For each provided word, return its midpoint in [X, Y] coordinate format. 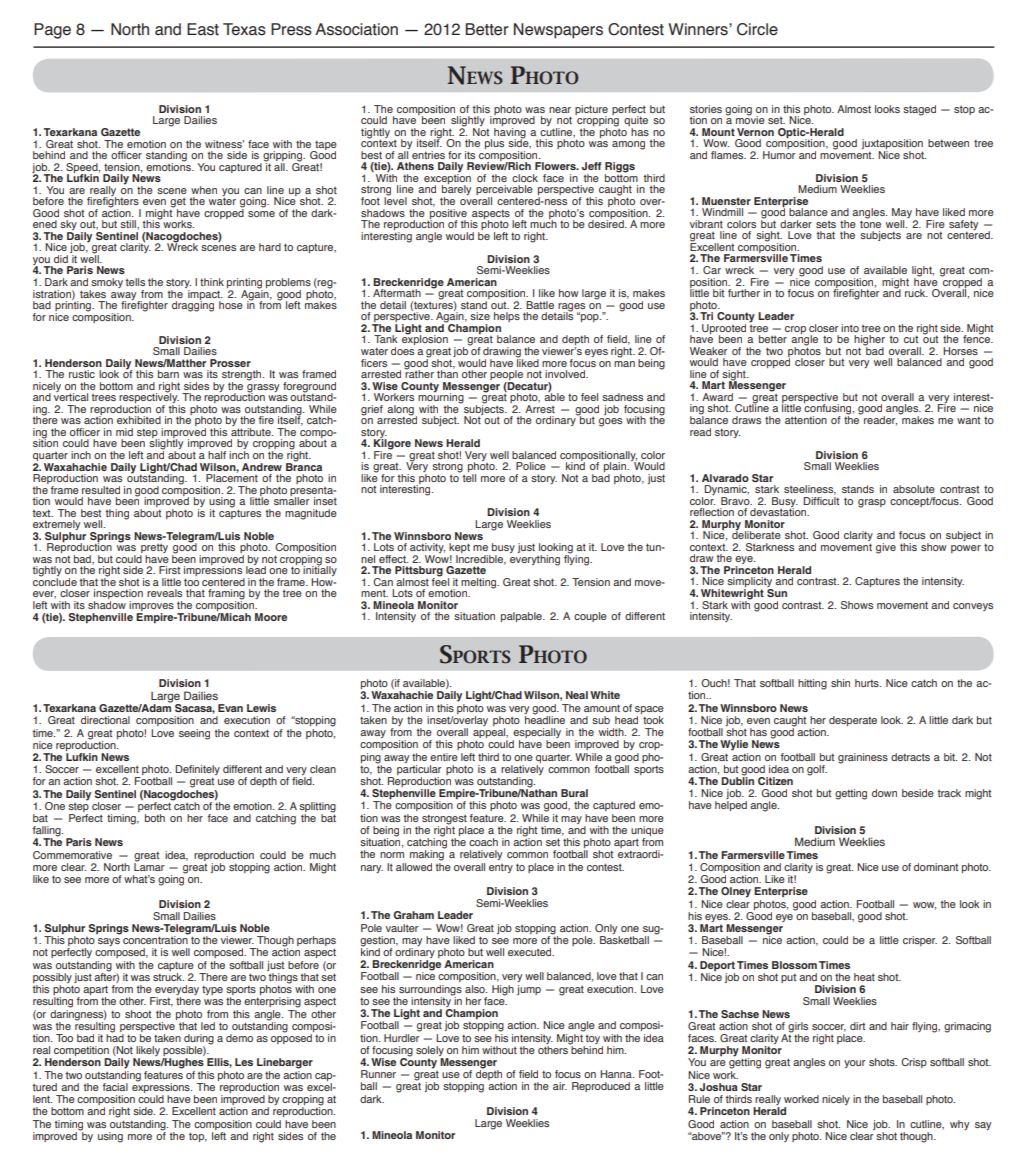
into [850, 328]
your [855, 1064]
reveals [164, 593]
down [884, 793]
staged [919, 110]
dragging [193, 305]
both [155, 818]
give [886, 548]
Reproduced [601, 1087]
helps [507, 317]
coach [483, 842]
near [560, 110]
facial [115, 1087]
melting [480, 583]
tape [325, 146]
